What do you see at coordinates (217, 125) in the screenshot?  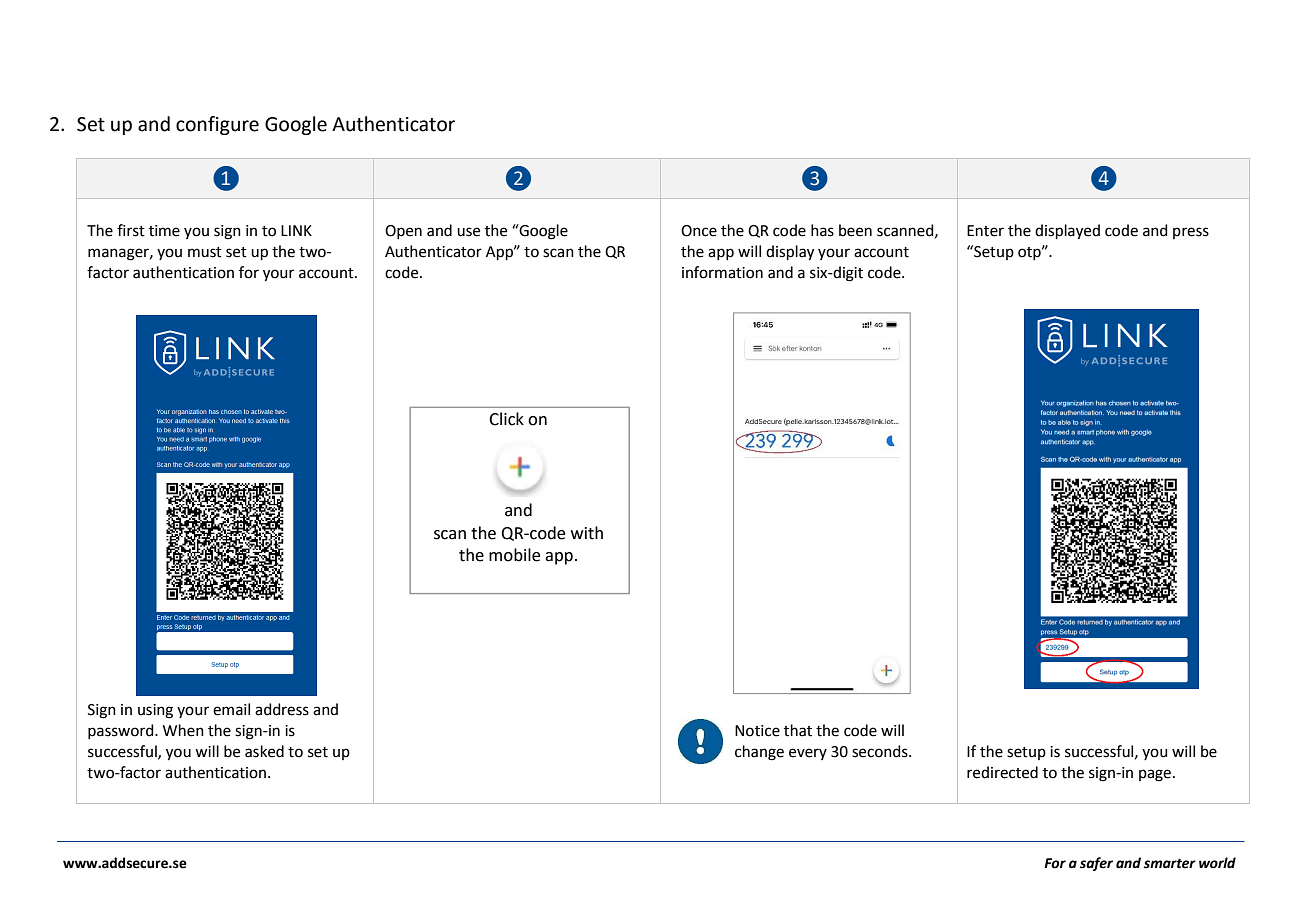 I see `configure` at bounding box center [217, 125].
